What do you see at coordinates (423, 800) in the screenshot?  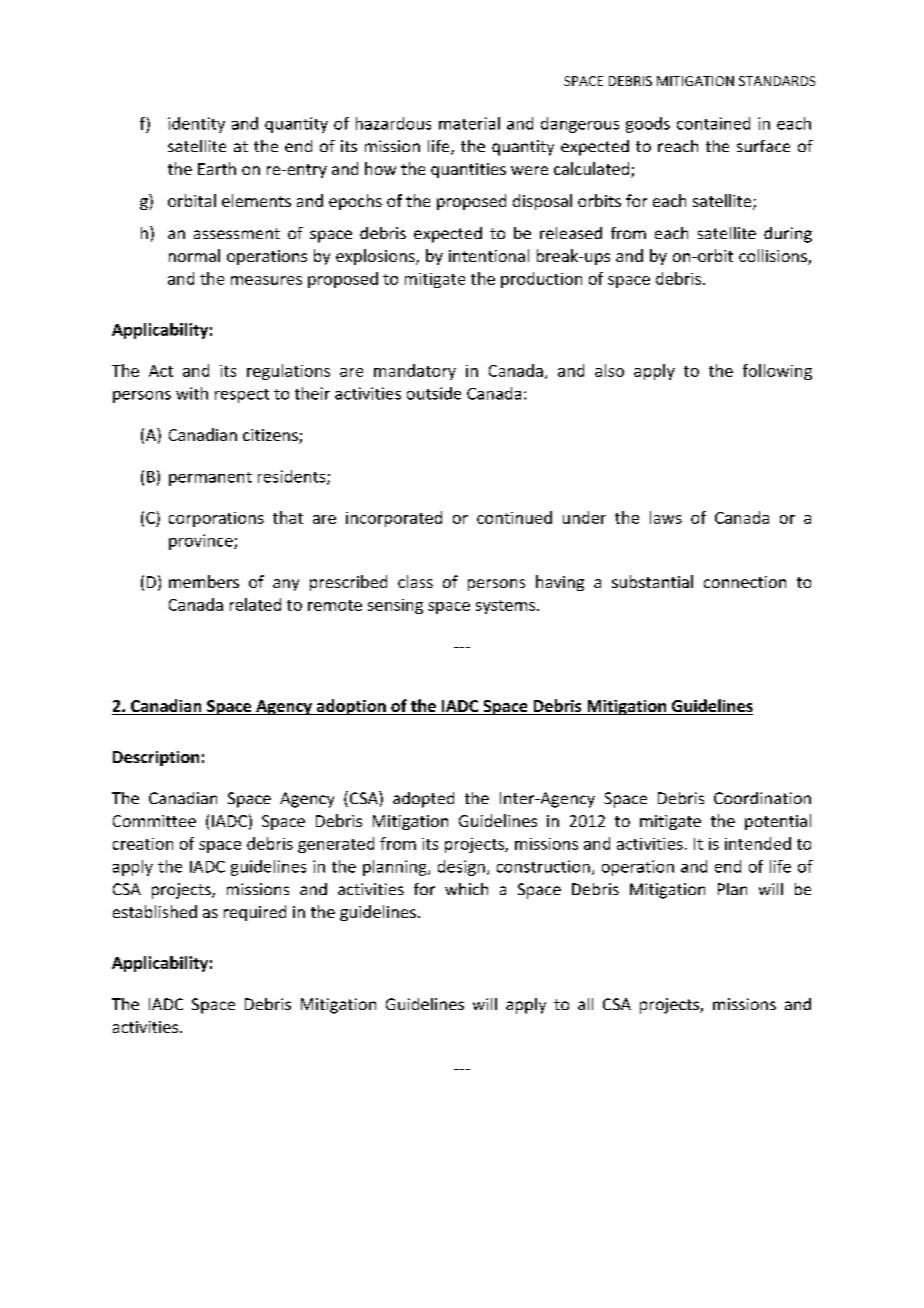 I see `adopted` at bounding box center [423, 800].
